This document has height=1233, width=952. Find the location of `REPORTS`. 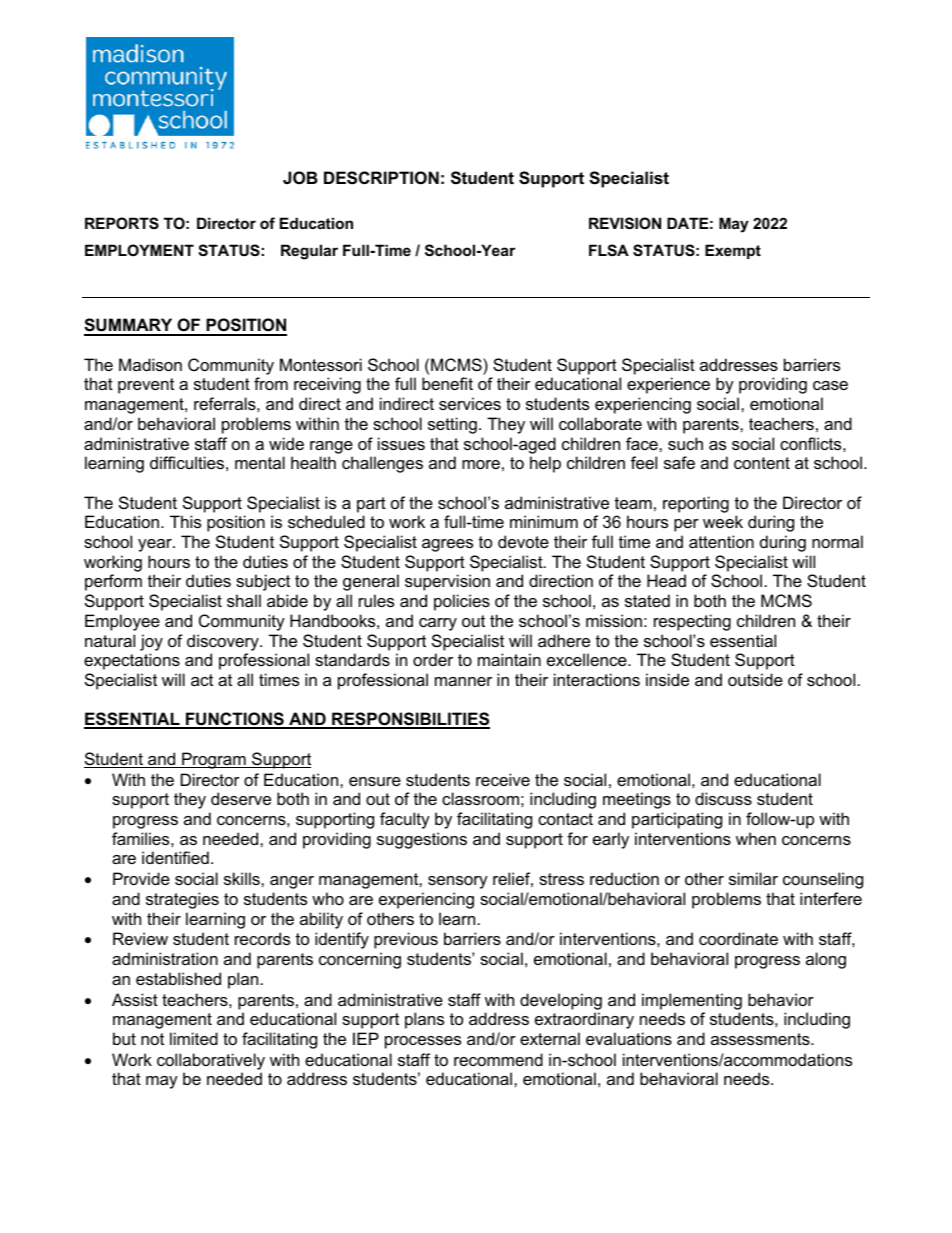

REPORTS is located at coordinates (122, 223).
